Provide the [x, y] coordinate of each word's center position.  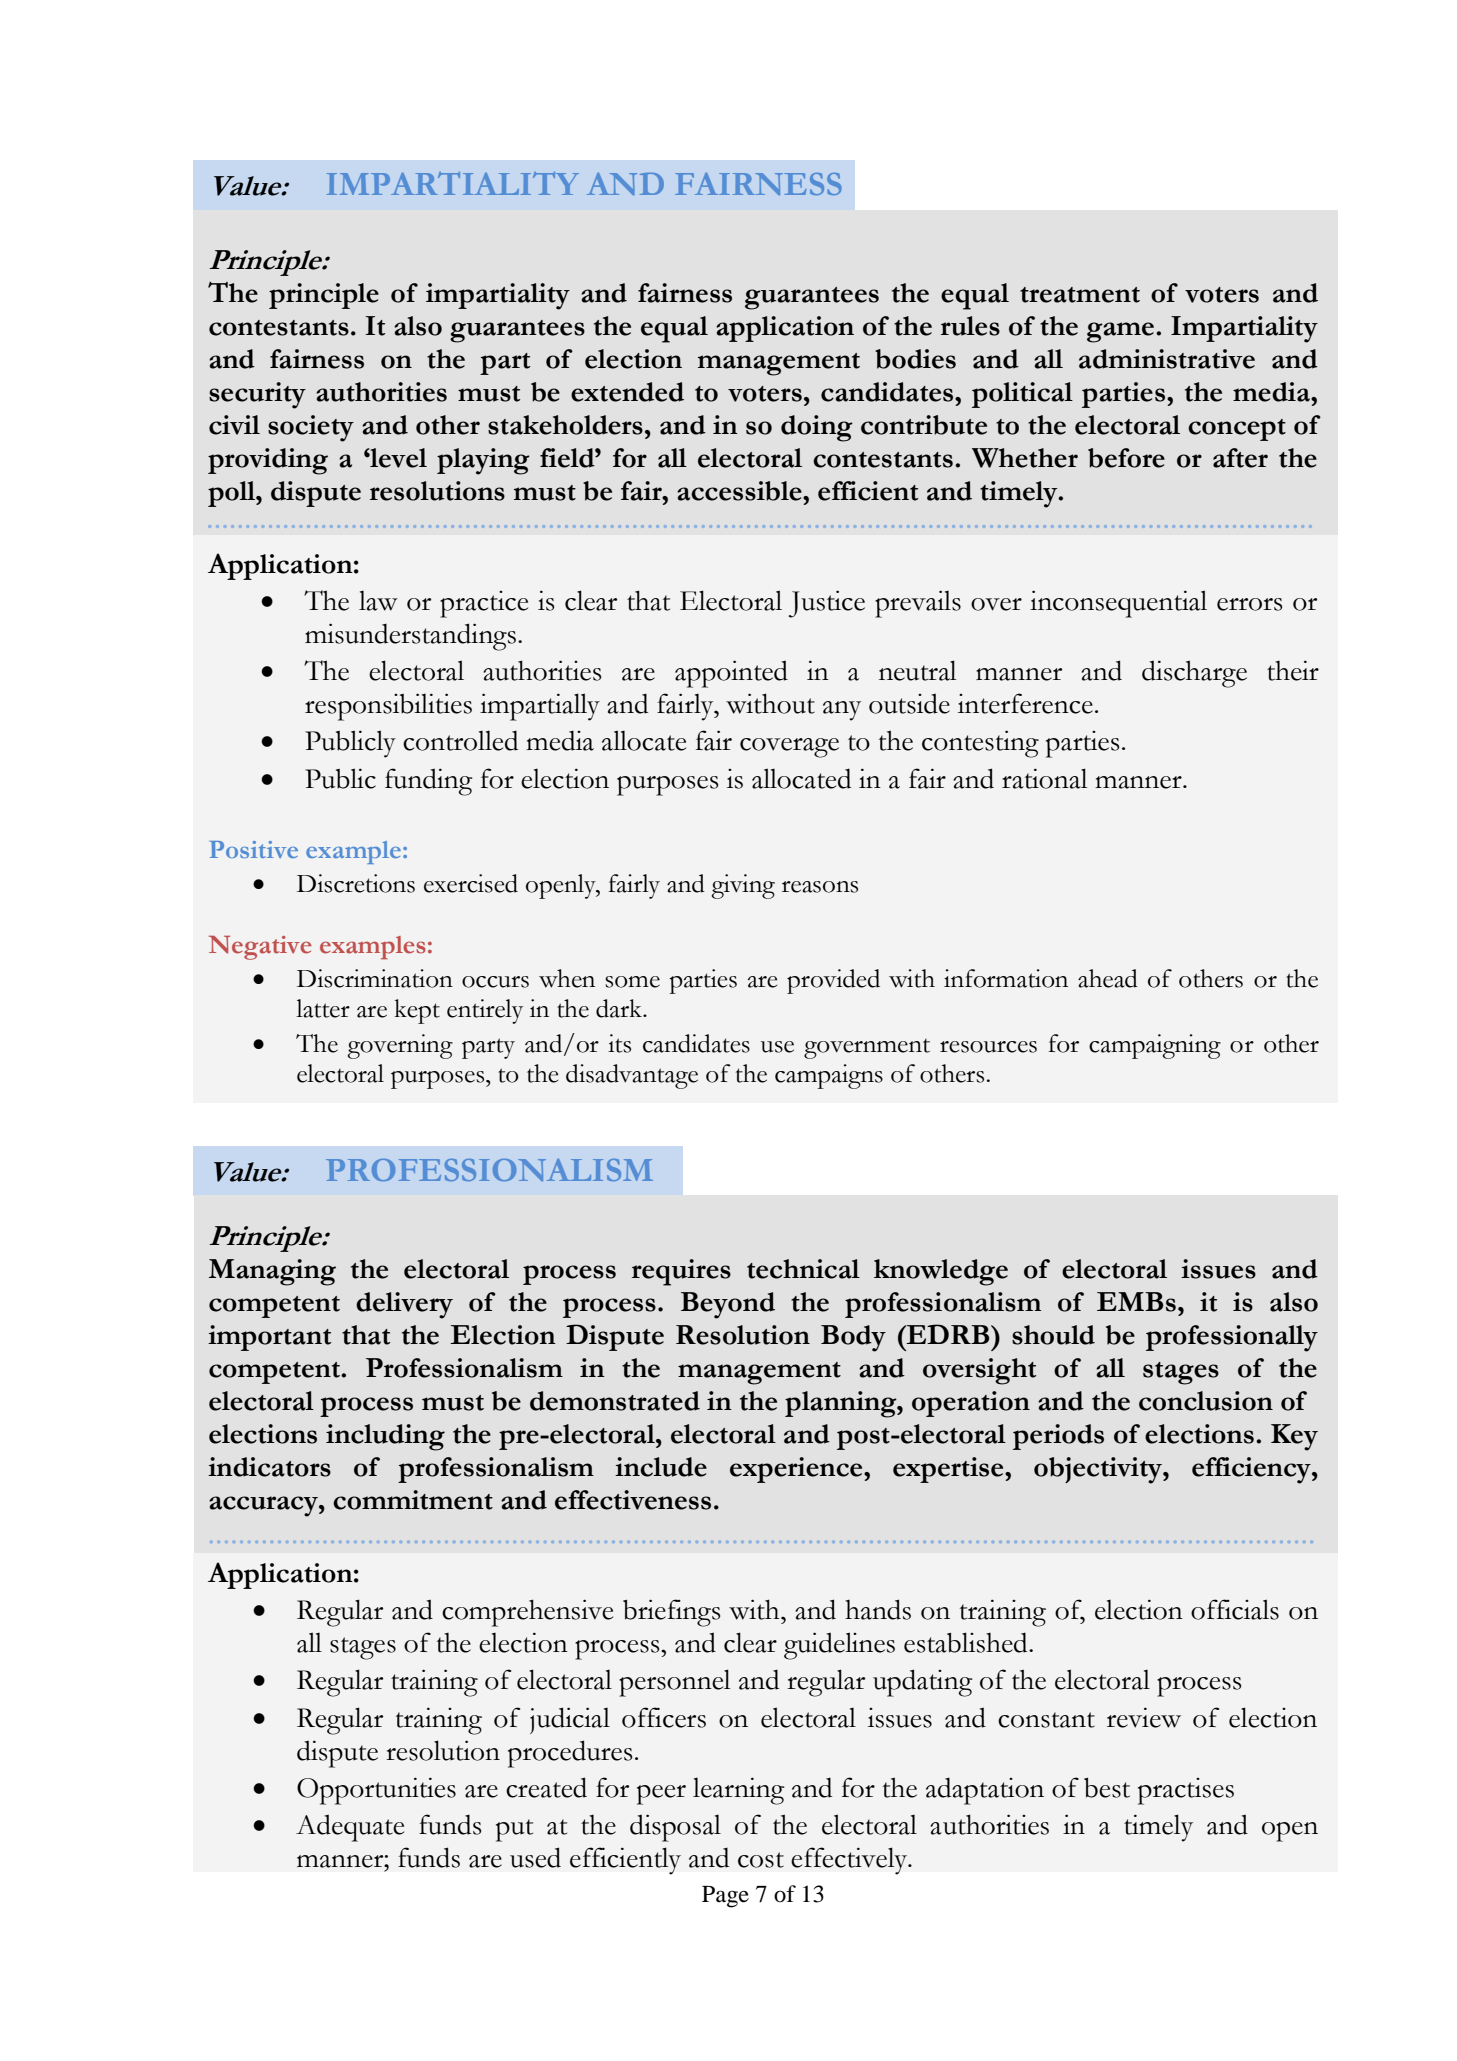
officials [1235, 1609]
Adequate [350, 1828]
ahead [1108, 978]
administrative [1167, 359]
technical [803, 1269]
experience [797, 1470]
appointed [731, 674]
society [311, 428]
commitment [413, 1500]
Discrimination [375, 978]
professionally [1232, 1338]
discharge [1194, 674]
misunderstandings [410, 637]
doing [817, 428]
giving [743, 886]
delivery [404, 1305]
